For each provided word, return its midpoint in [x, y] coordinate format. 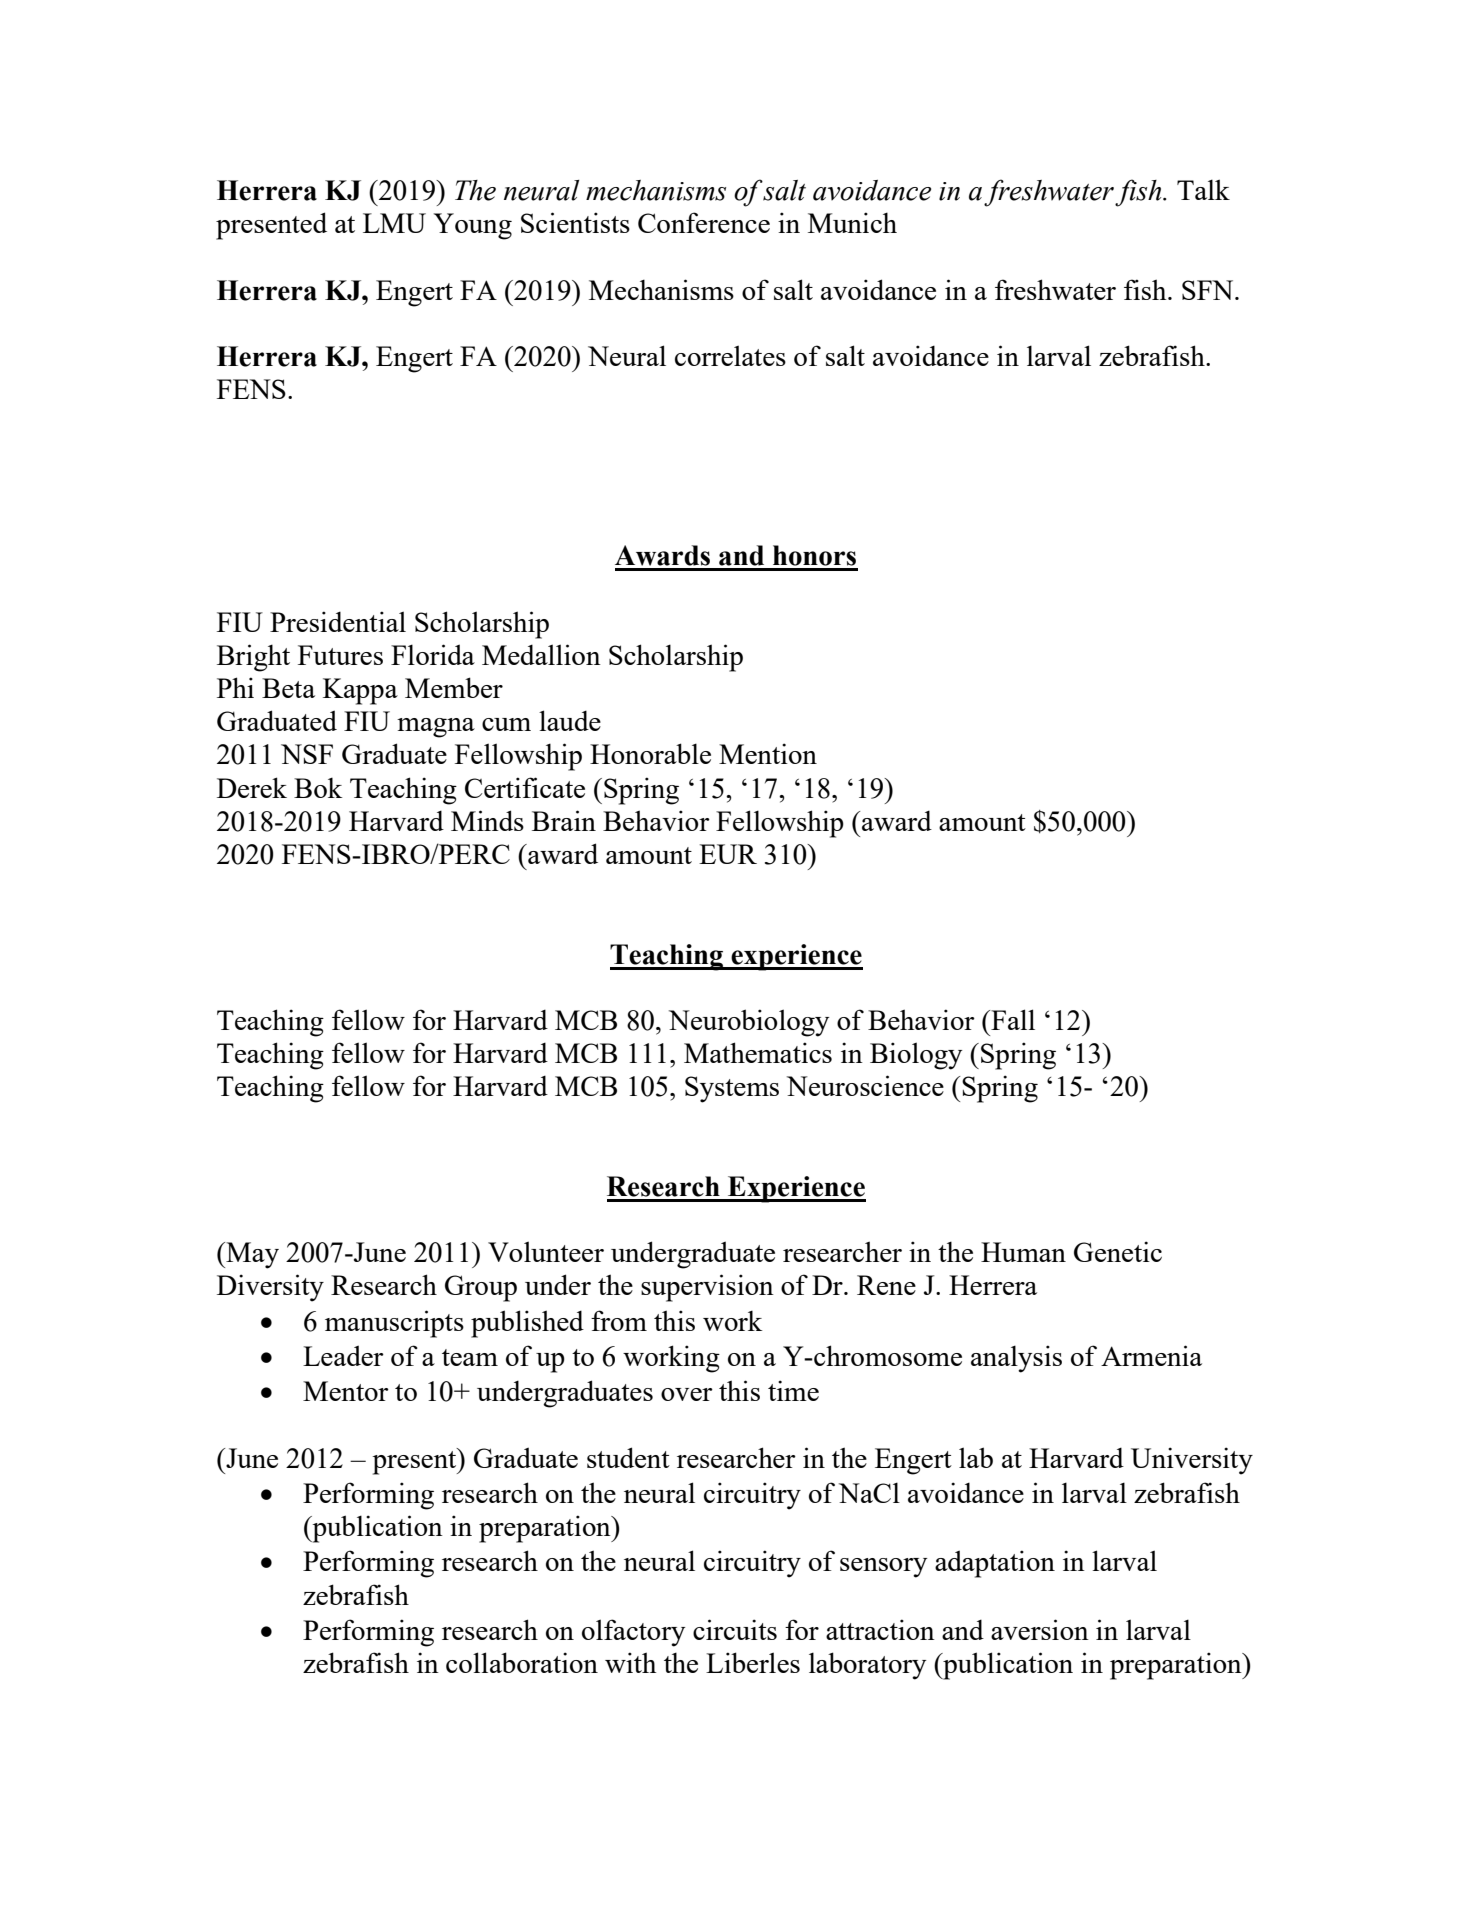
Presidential [338, 621]
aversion [1040, 1629]
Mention [768, 753]
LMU [394, 223]
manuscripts [394, 1324]
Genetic [1118, 1251]
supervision [707, 1288]
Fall [1012, 1019]
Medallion [541, 654]
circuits [735, 1629]
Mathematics [758, 1052]
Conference [704, 222]
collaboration [522, 1662]
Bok [318, 787]
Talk [1203, 189]
